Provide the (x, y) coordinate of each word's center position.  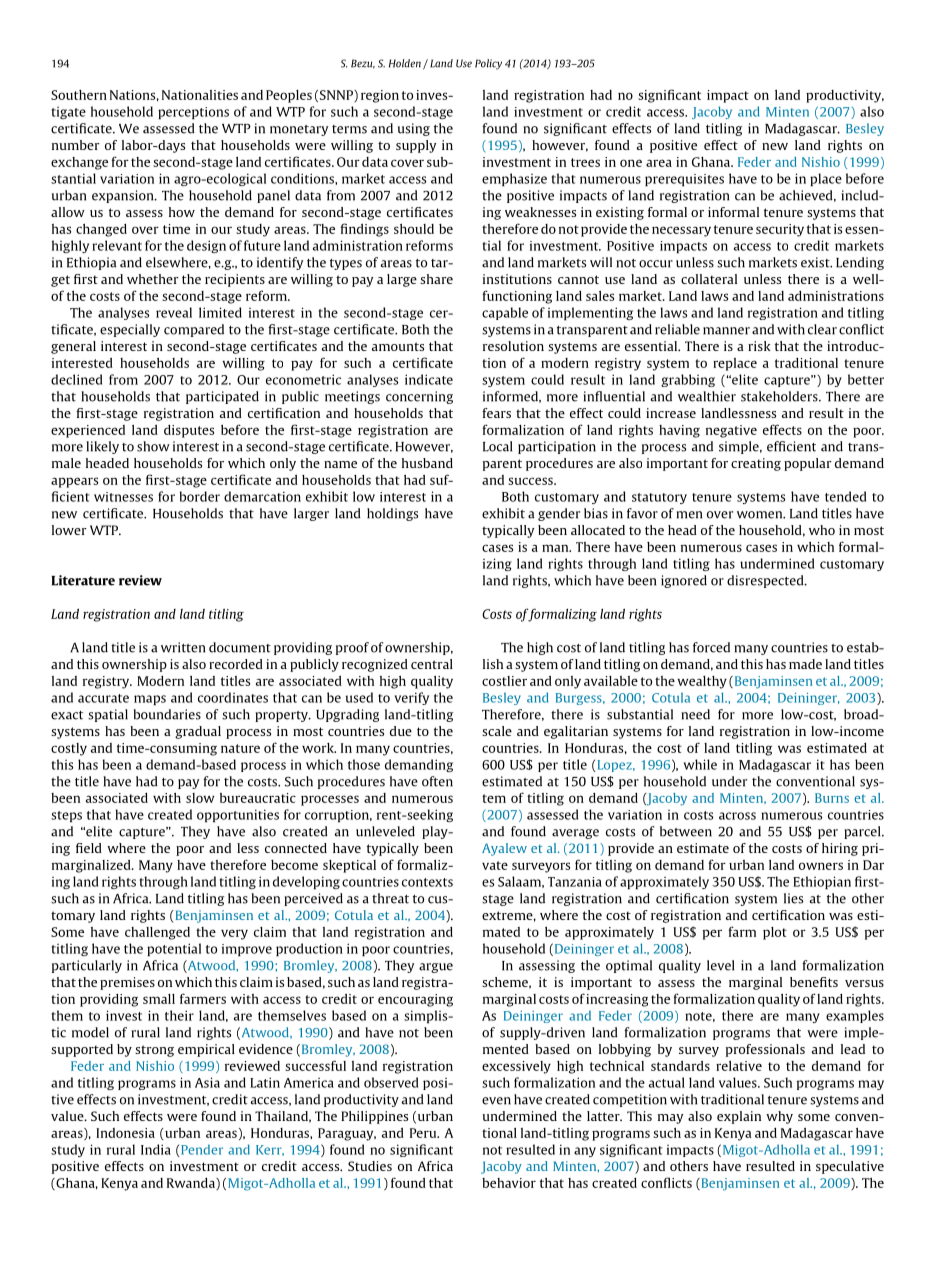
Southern (79, 95)
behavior (509, 1183)
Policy (488, 64)
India (156, 1149)
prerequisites (684, 180)
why (779, 1117)
